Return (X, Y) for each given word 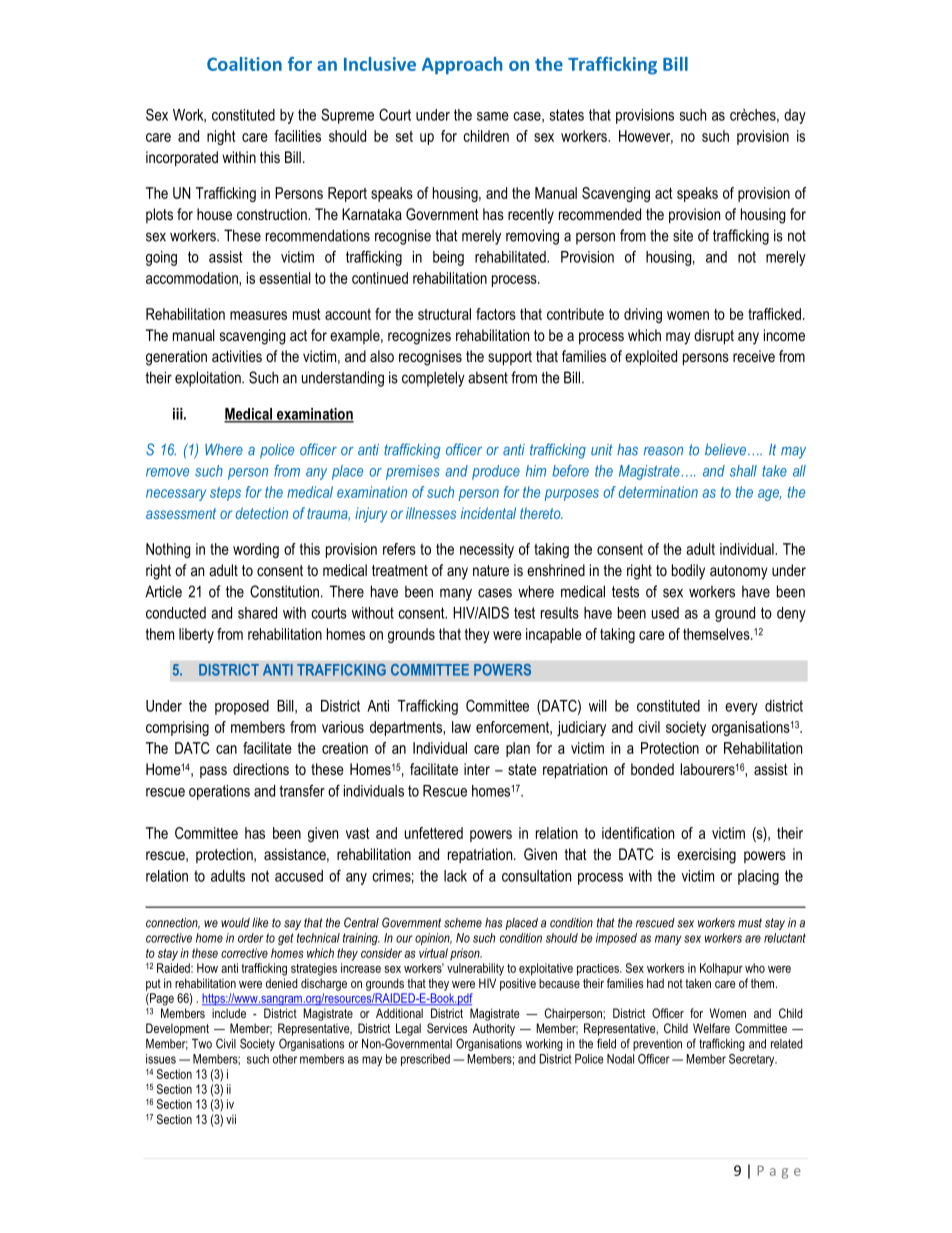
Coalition (244, 64)
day (795, 116)
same (493, 116)
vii (231, 1119)
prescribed (425, 1060)
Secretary (753, 1060)
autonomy (739, 572)
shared (257, 613)
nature (491, 570)
